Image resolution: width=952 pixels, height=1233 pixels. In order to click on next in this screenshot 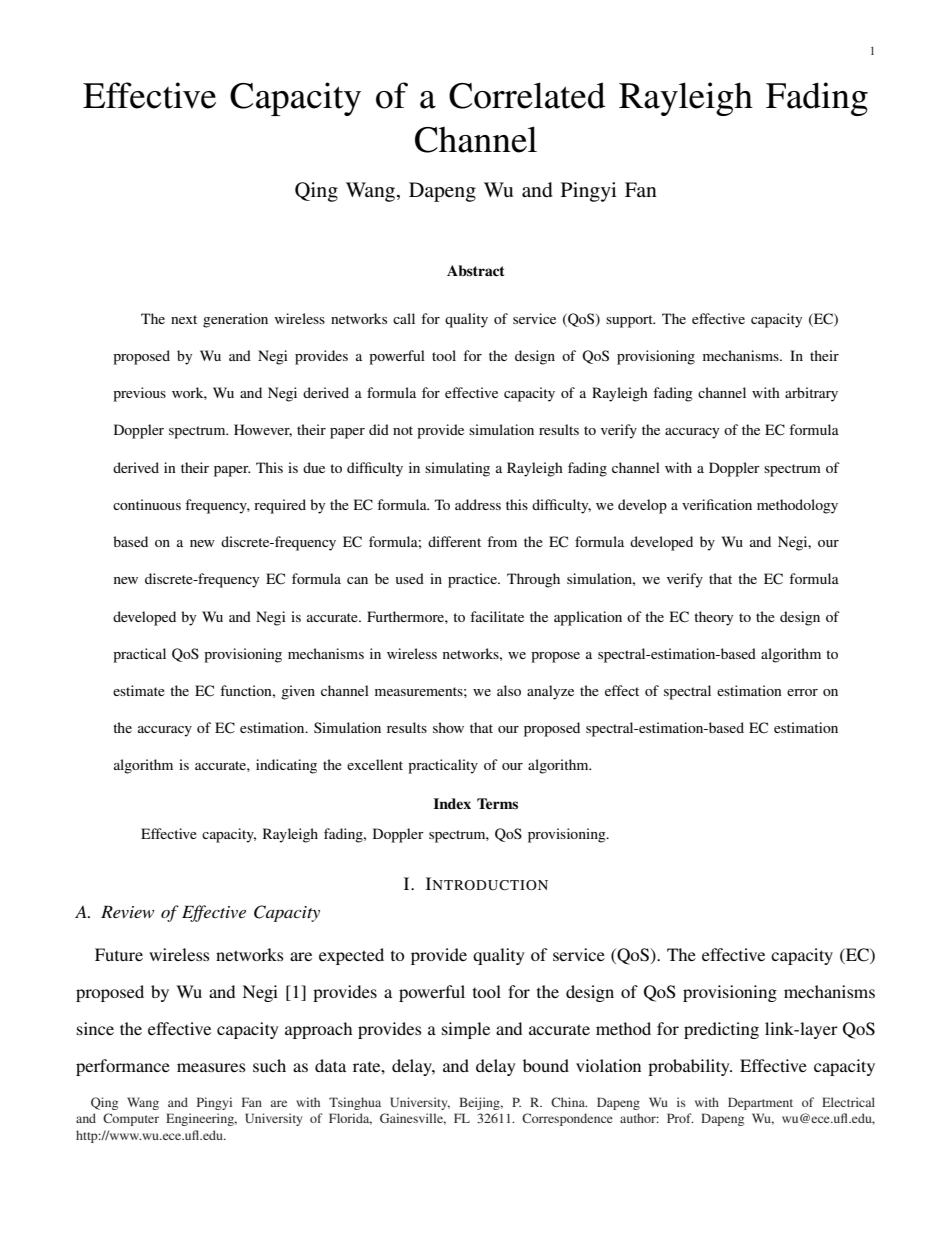, I will do `click(184, 319)`.
